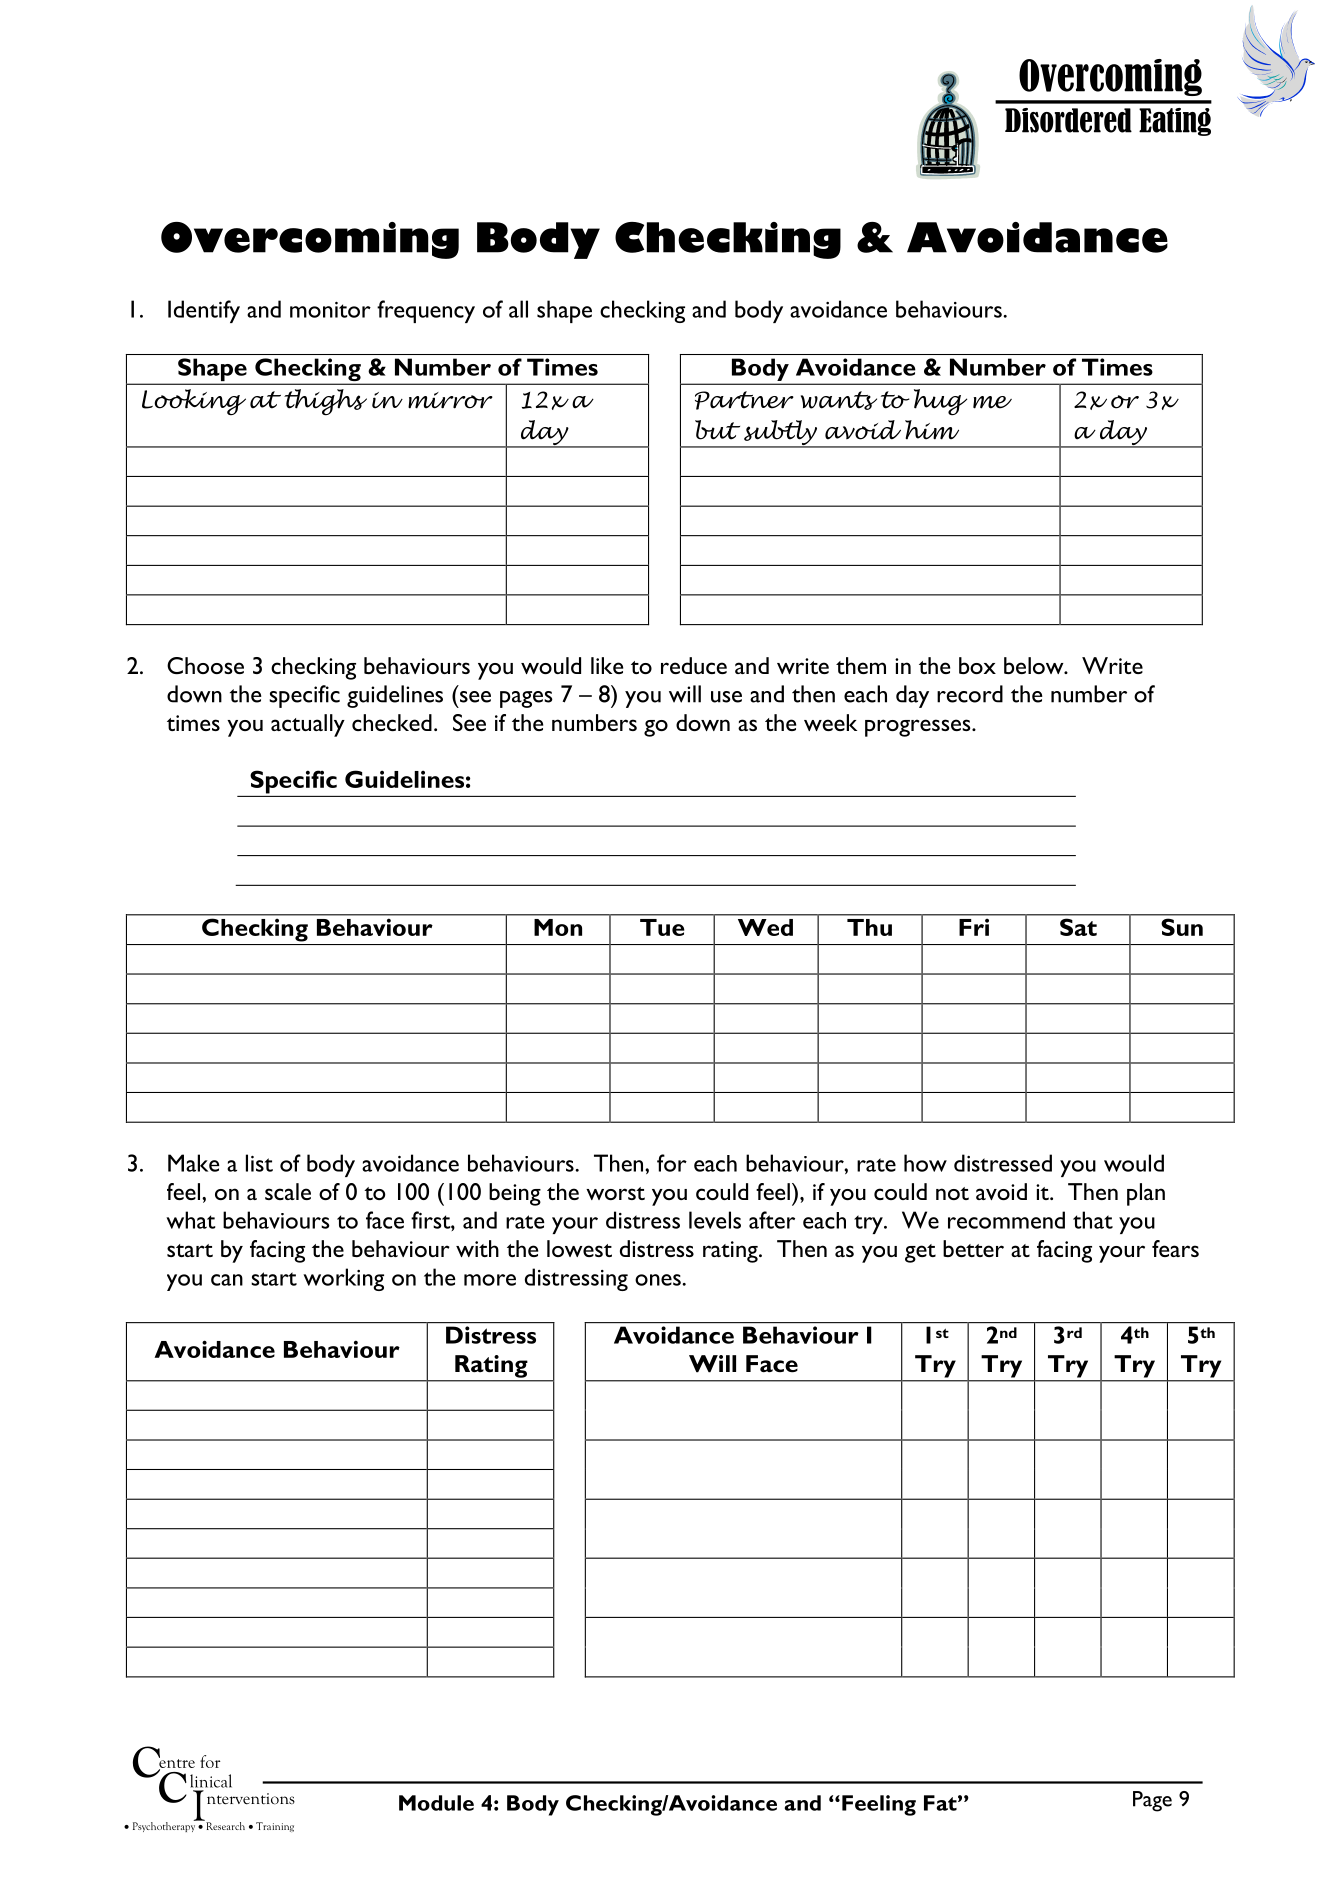 This screenshot has width=1329, height=1880. What do you see at coordinates (1068, 120) in the screenshot?
I see `Disordered` at bounding box center [1068, 120].
